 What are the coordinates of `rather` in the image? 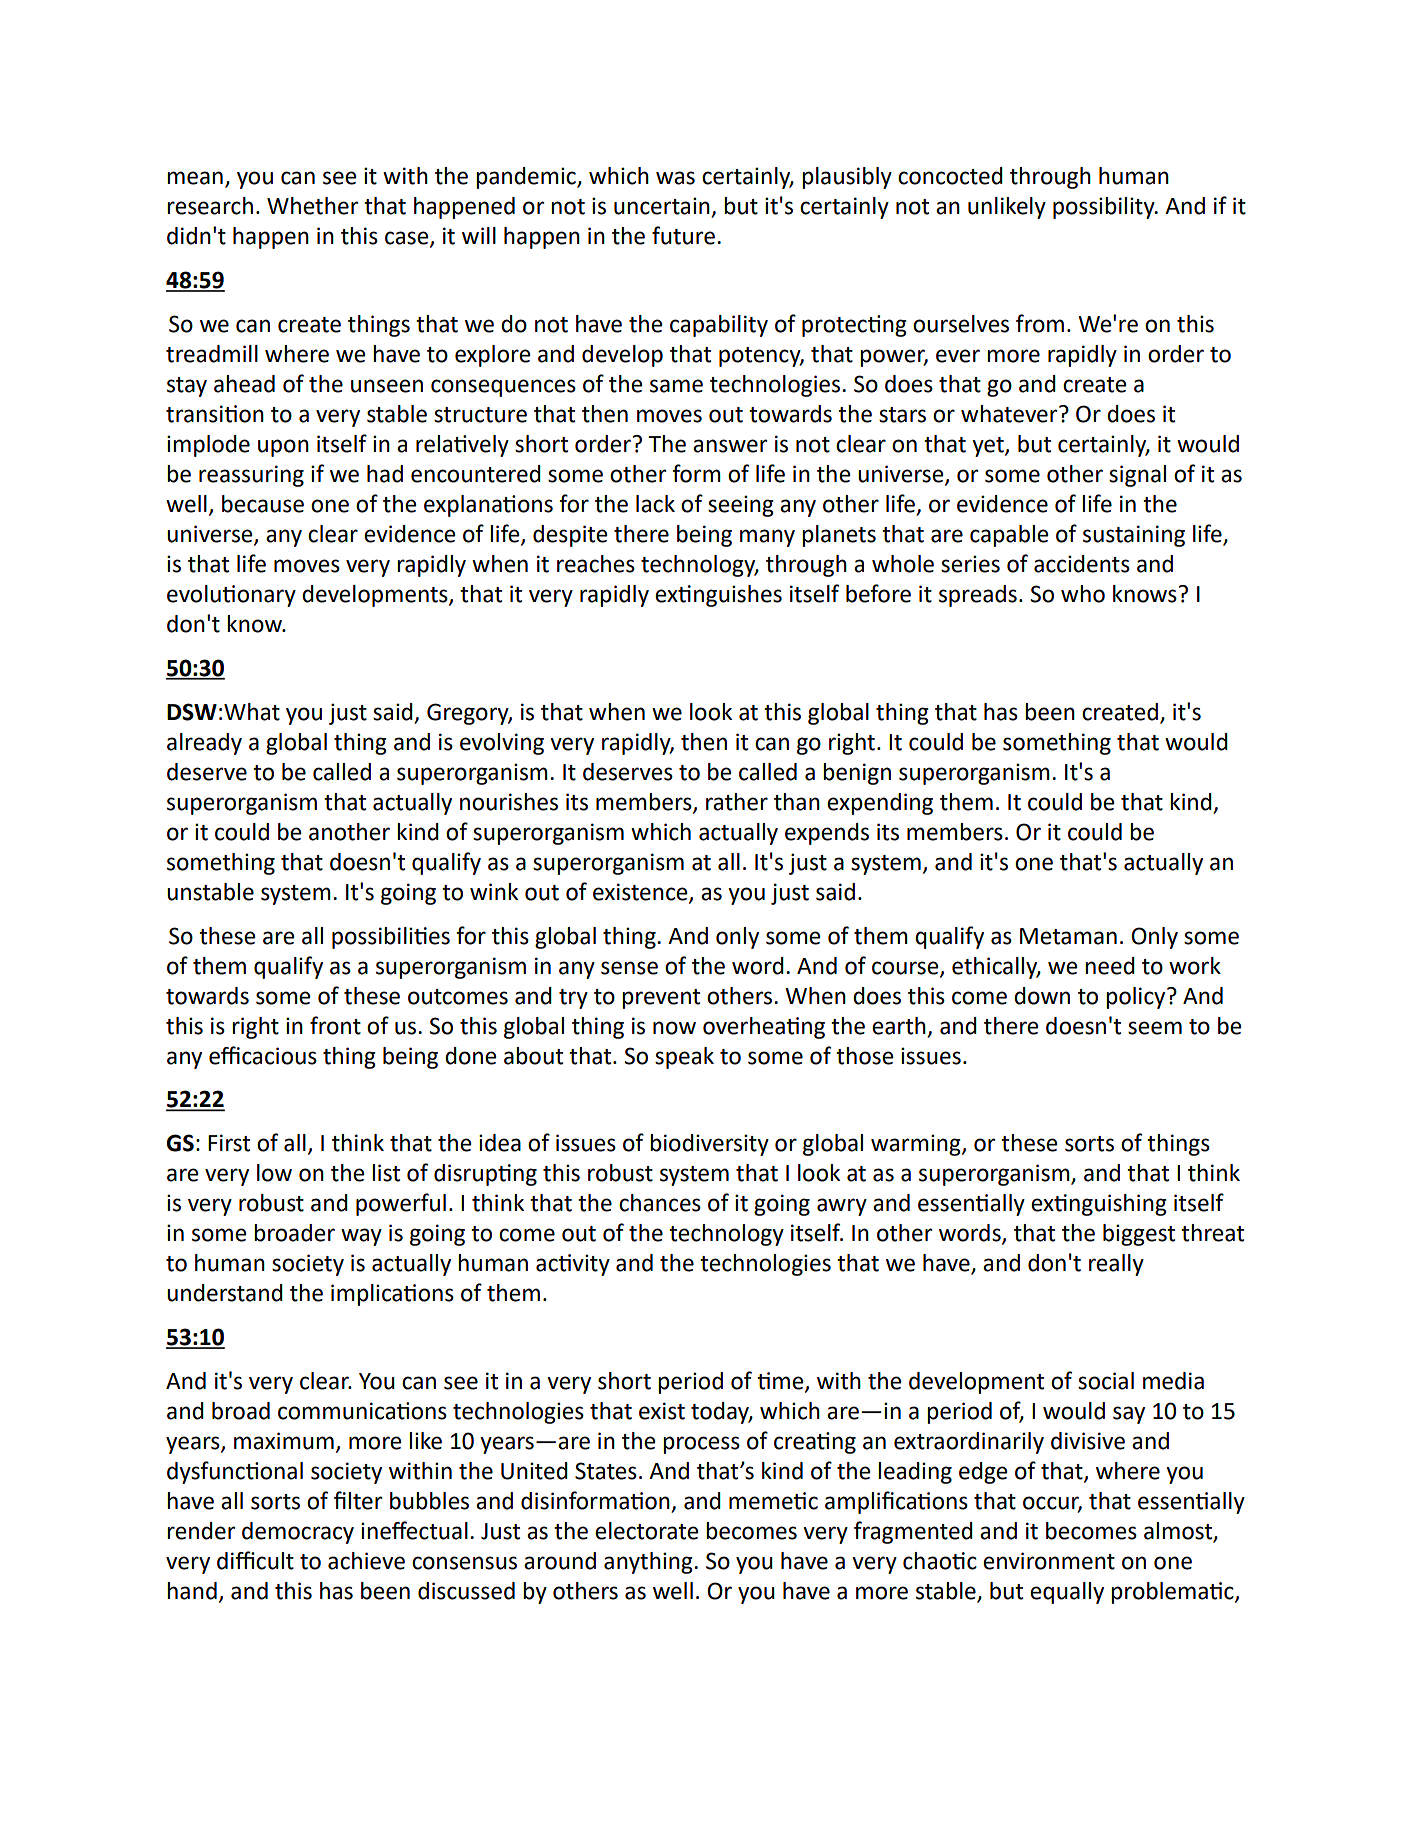 It's located at (737, 802).
